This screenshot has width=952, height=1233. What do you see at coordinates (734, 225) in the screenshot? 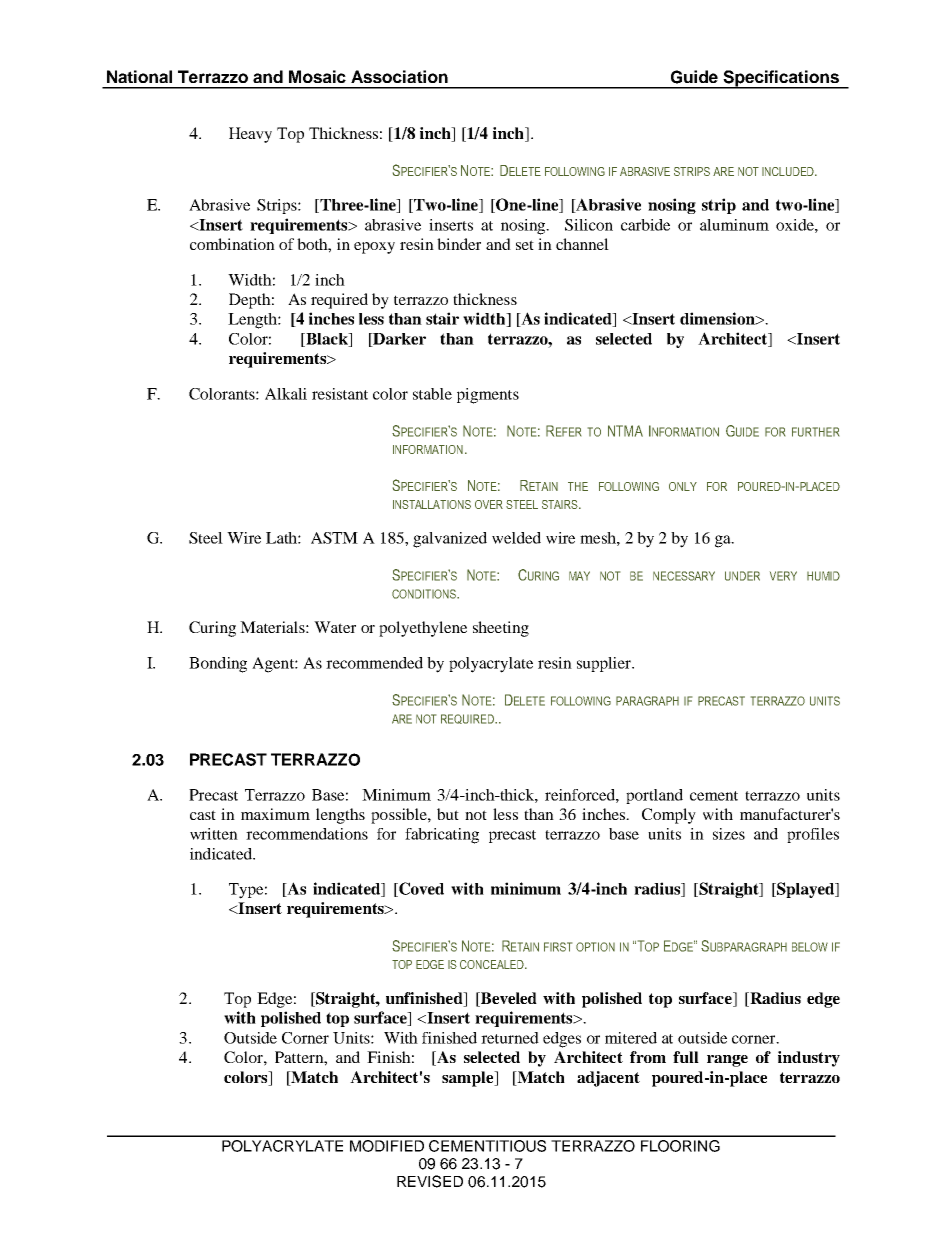
I see `aluminum` at bounding box center [734, 225].
